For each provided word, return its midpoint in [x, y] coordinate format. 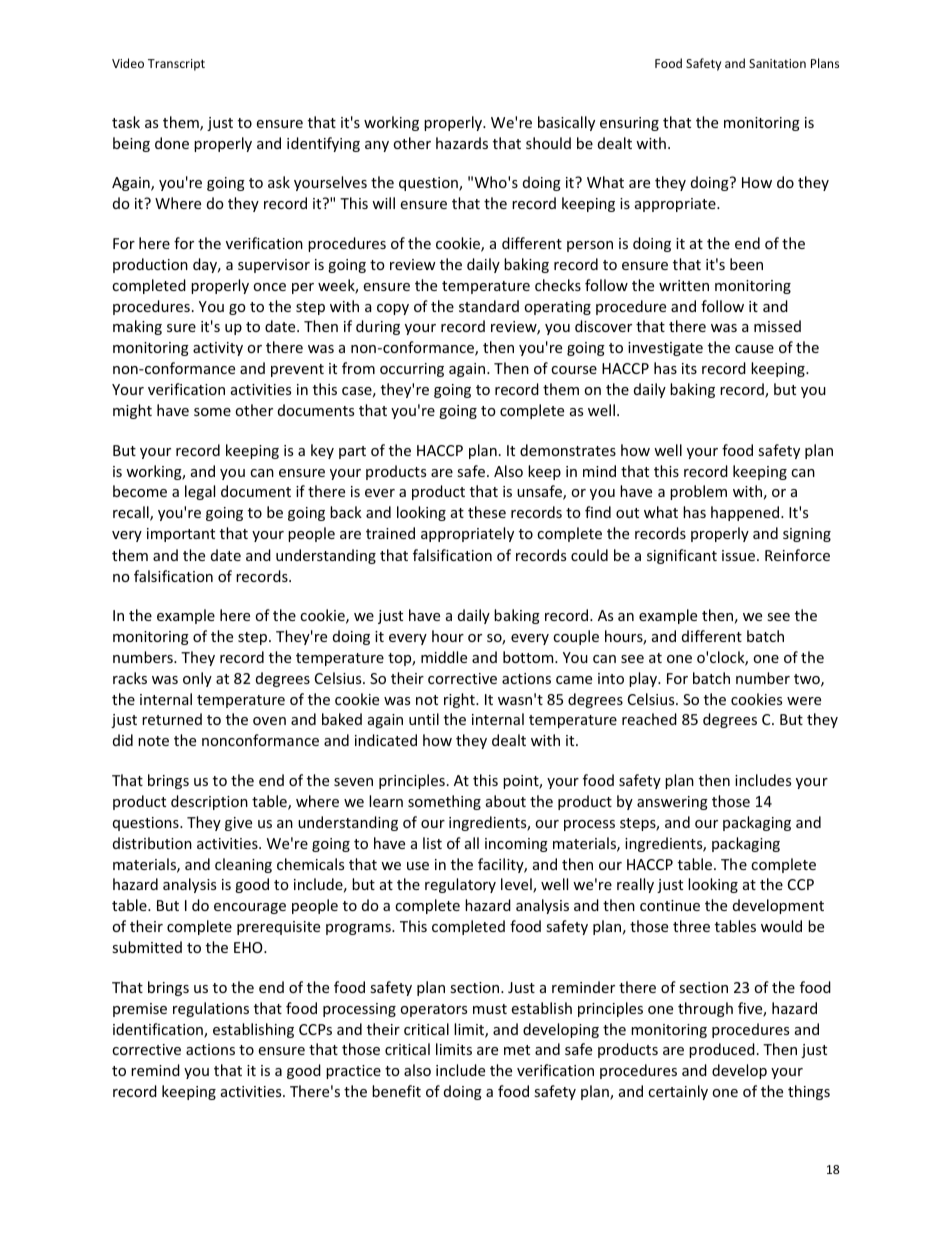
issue [740, 555]
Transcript [176, 65]
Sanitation [777, 63]
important [181, 535]
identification [159, 1030]
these [487, 512]
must [490, 1009]
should [548, 143]
